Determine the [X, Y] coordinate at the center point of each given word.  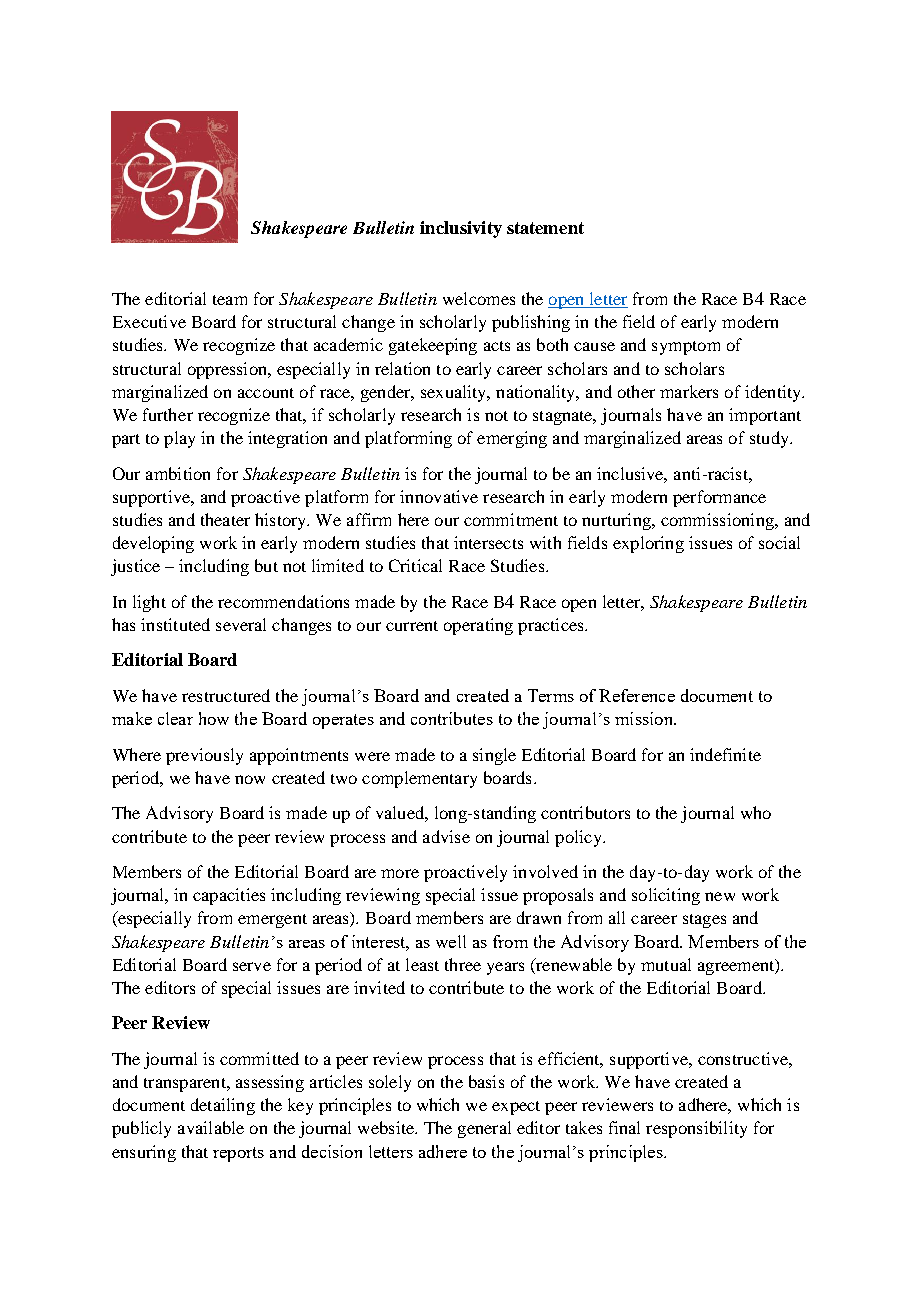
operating [478, 626]
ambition [178, 473]
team [230, 300]
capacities [229, 896]
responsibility [696, 1129]
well [451, 941]
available [211, 1127]
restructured [226, 695]
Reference [637, 695]
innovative [439, 496]
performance [719, 498]
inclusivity [461, 229]
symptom [686, 348]
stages [704, 921]
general [484, 1129]
